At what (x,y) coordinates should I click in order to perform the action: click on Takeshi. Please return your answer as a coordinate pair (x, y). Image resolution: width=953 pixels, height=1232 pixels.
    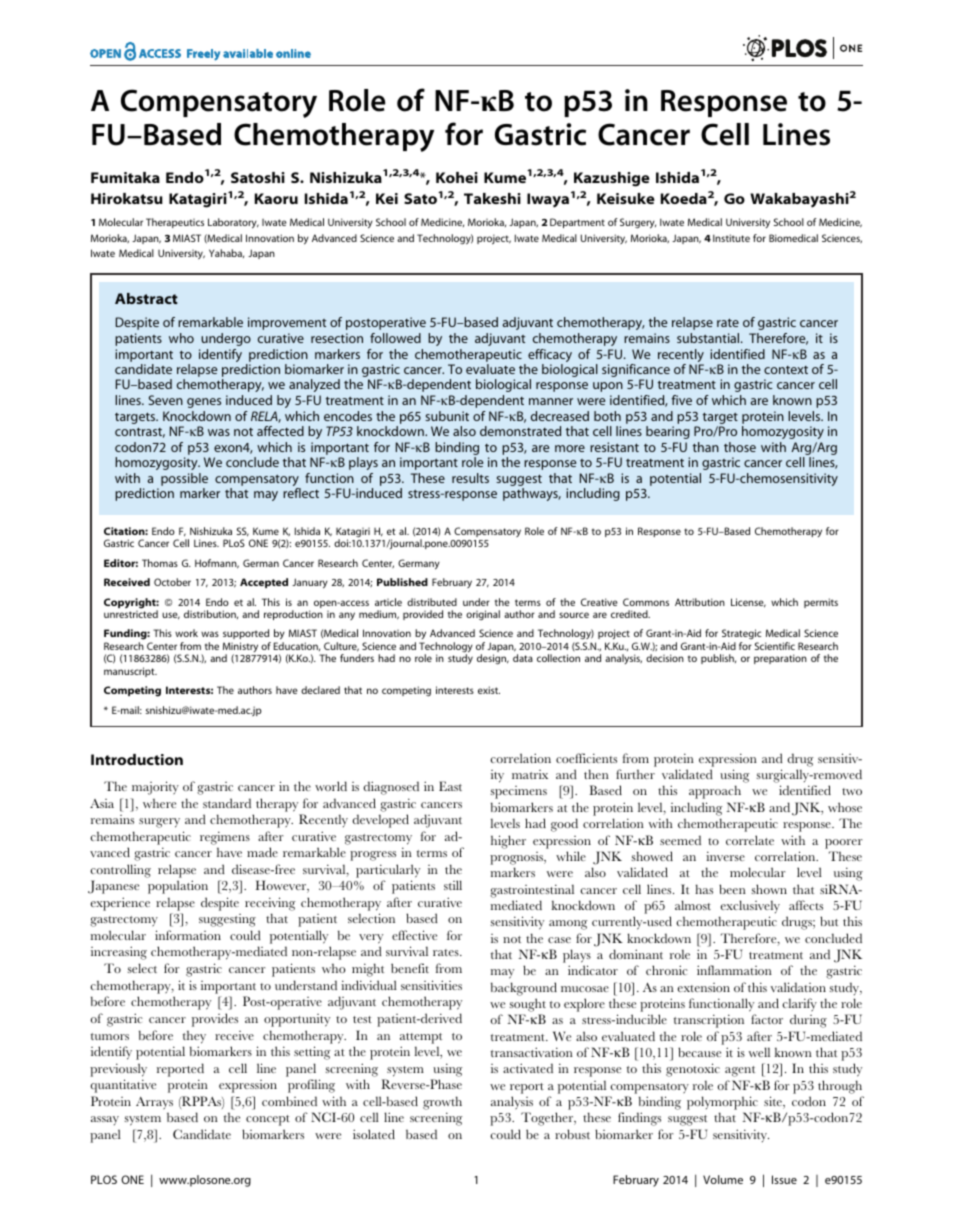
    Looking at the image, I should click on (492, 198).
